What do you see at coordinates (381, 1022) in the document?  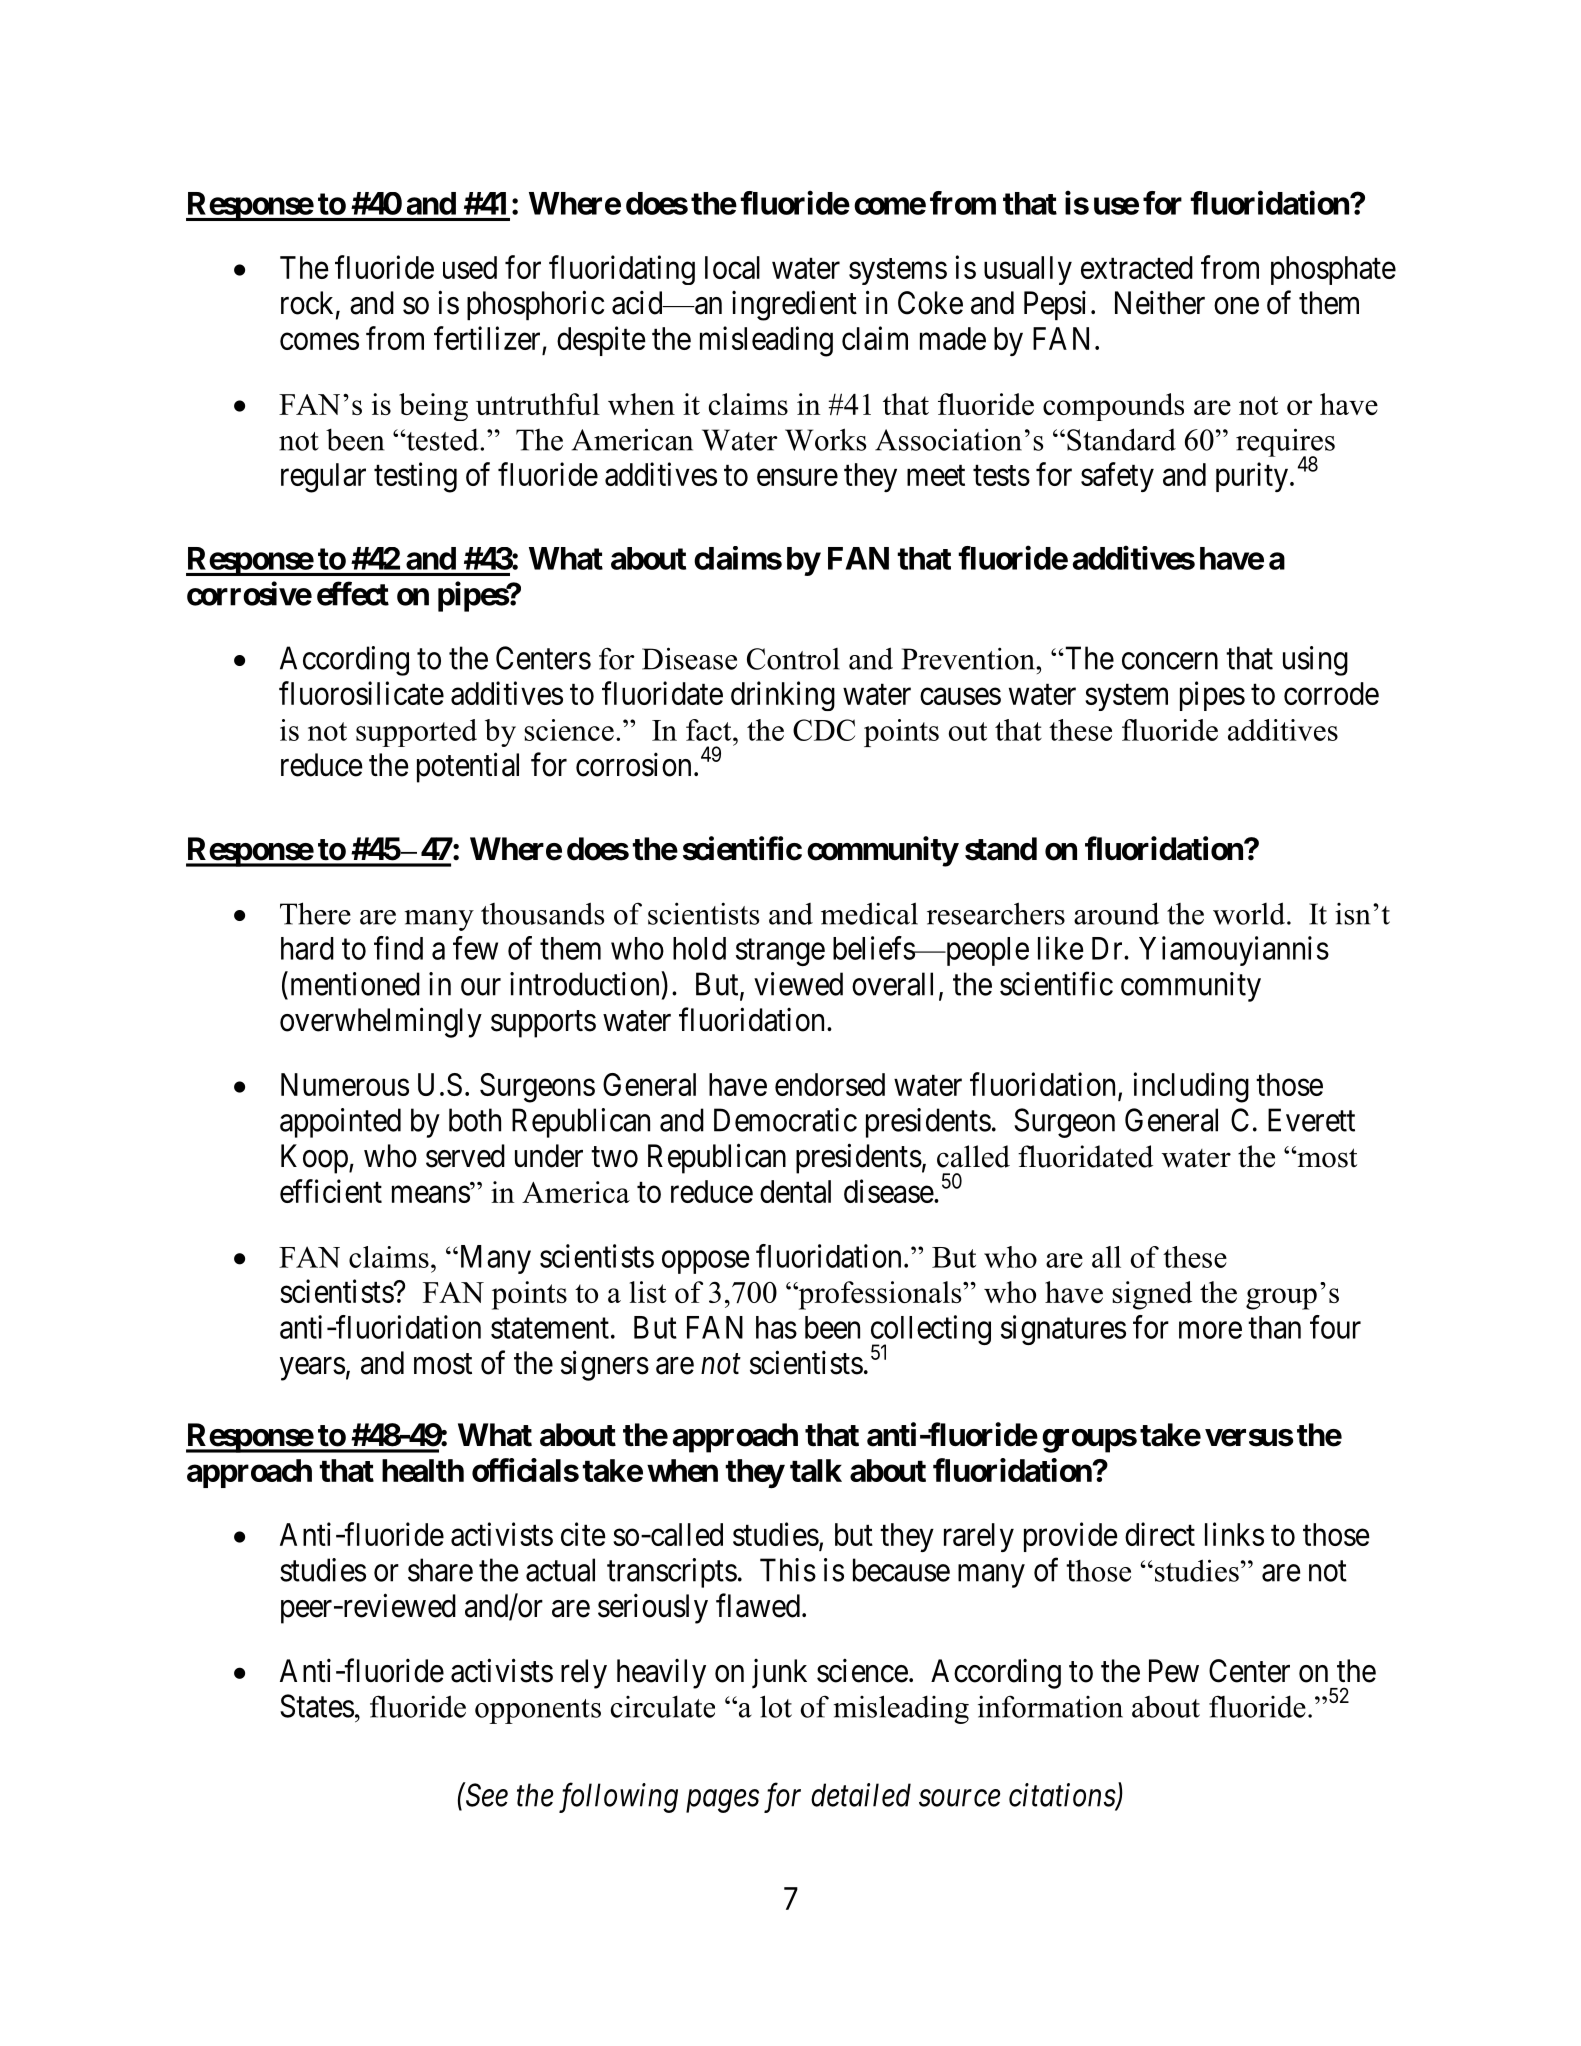 I see `overwhelmingly` at bounding box center [381, 1022].
